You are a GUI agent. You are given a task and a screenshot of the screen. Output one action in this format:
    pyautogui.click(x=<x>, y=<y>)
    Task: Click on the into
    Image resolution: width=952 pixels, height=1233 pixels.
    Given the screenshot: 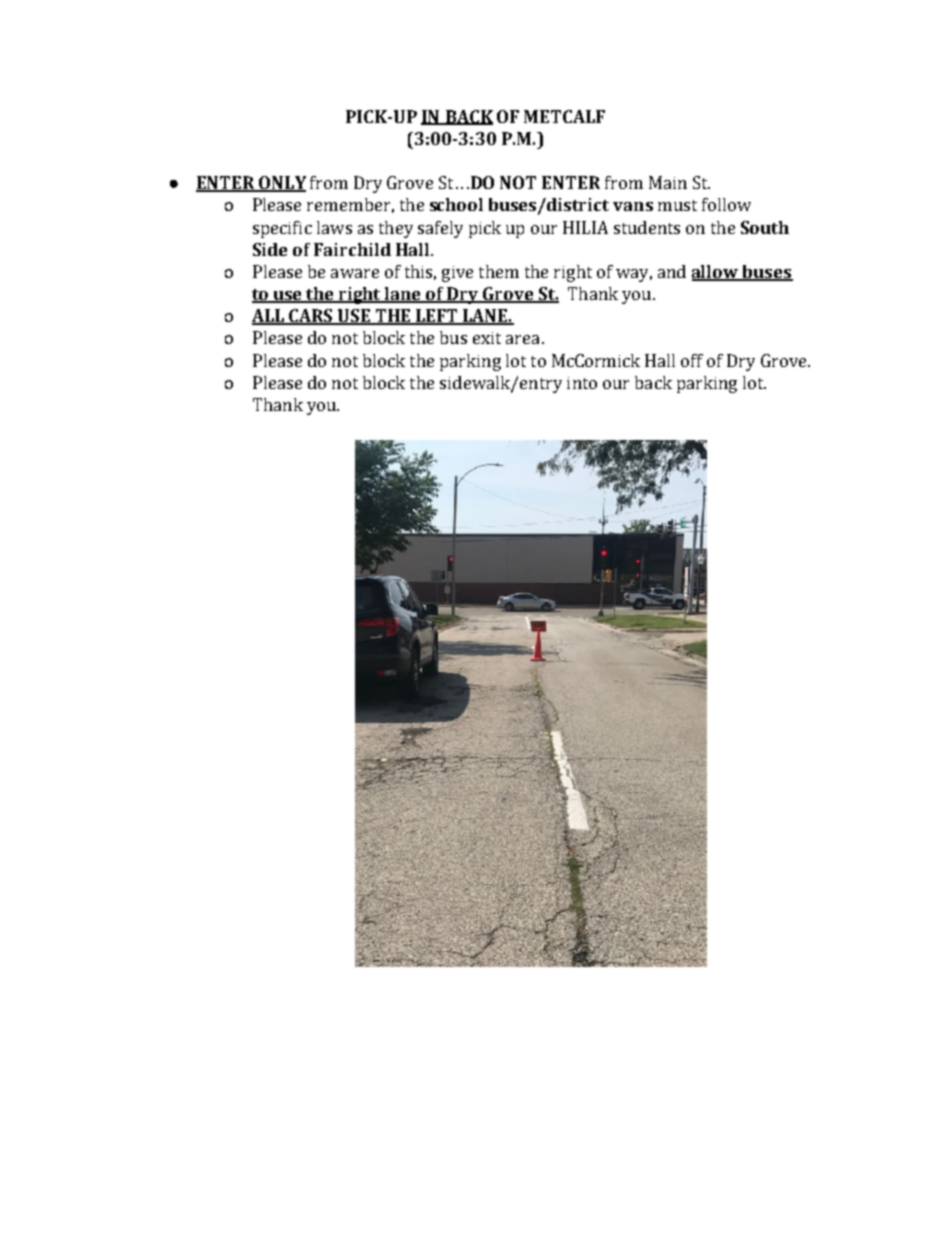 What is the action you would take?
    pyautogui.click(x=582, y=383)
